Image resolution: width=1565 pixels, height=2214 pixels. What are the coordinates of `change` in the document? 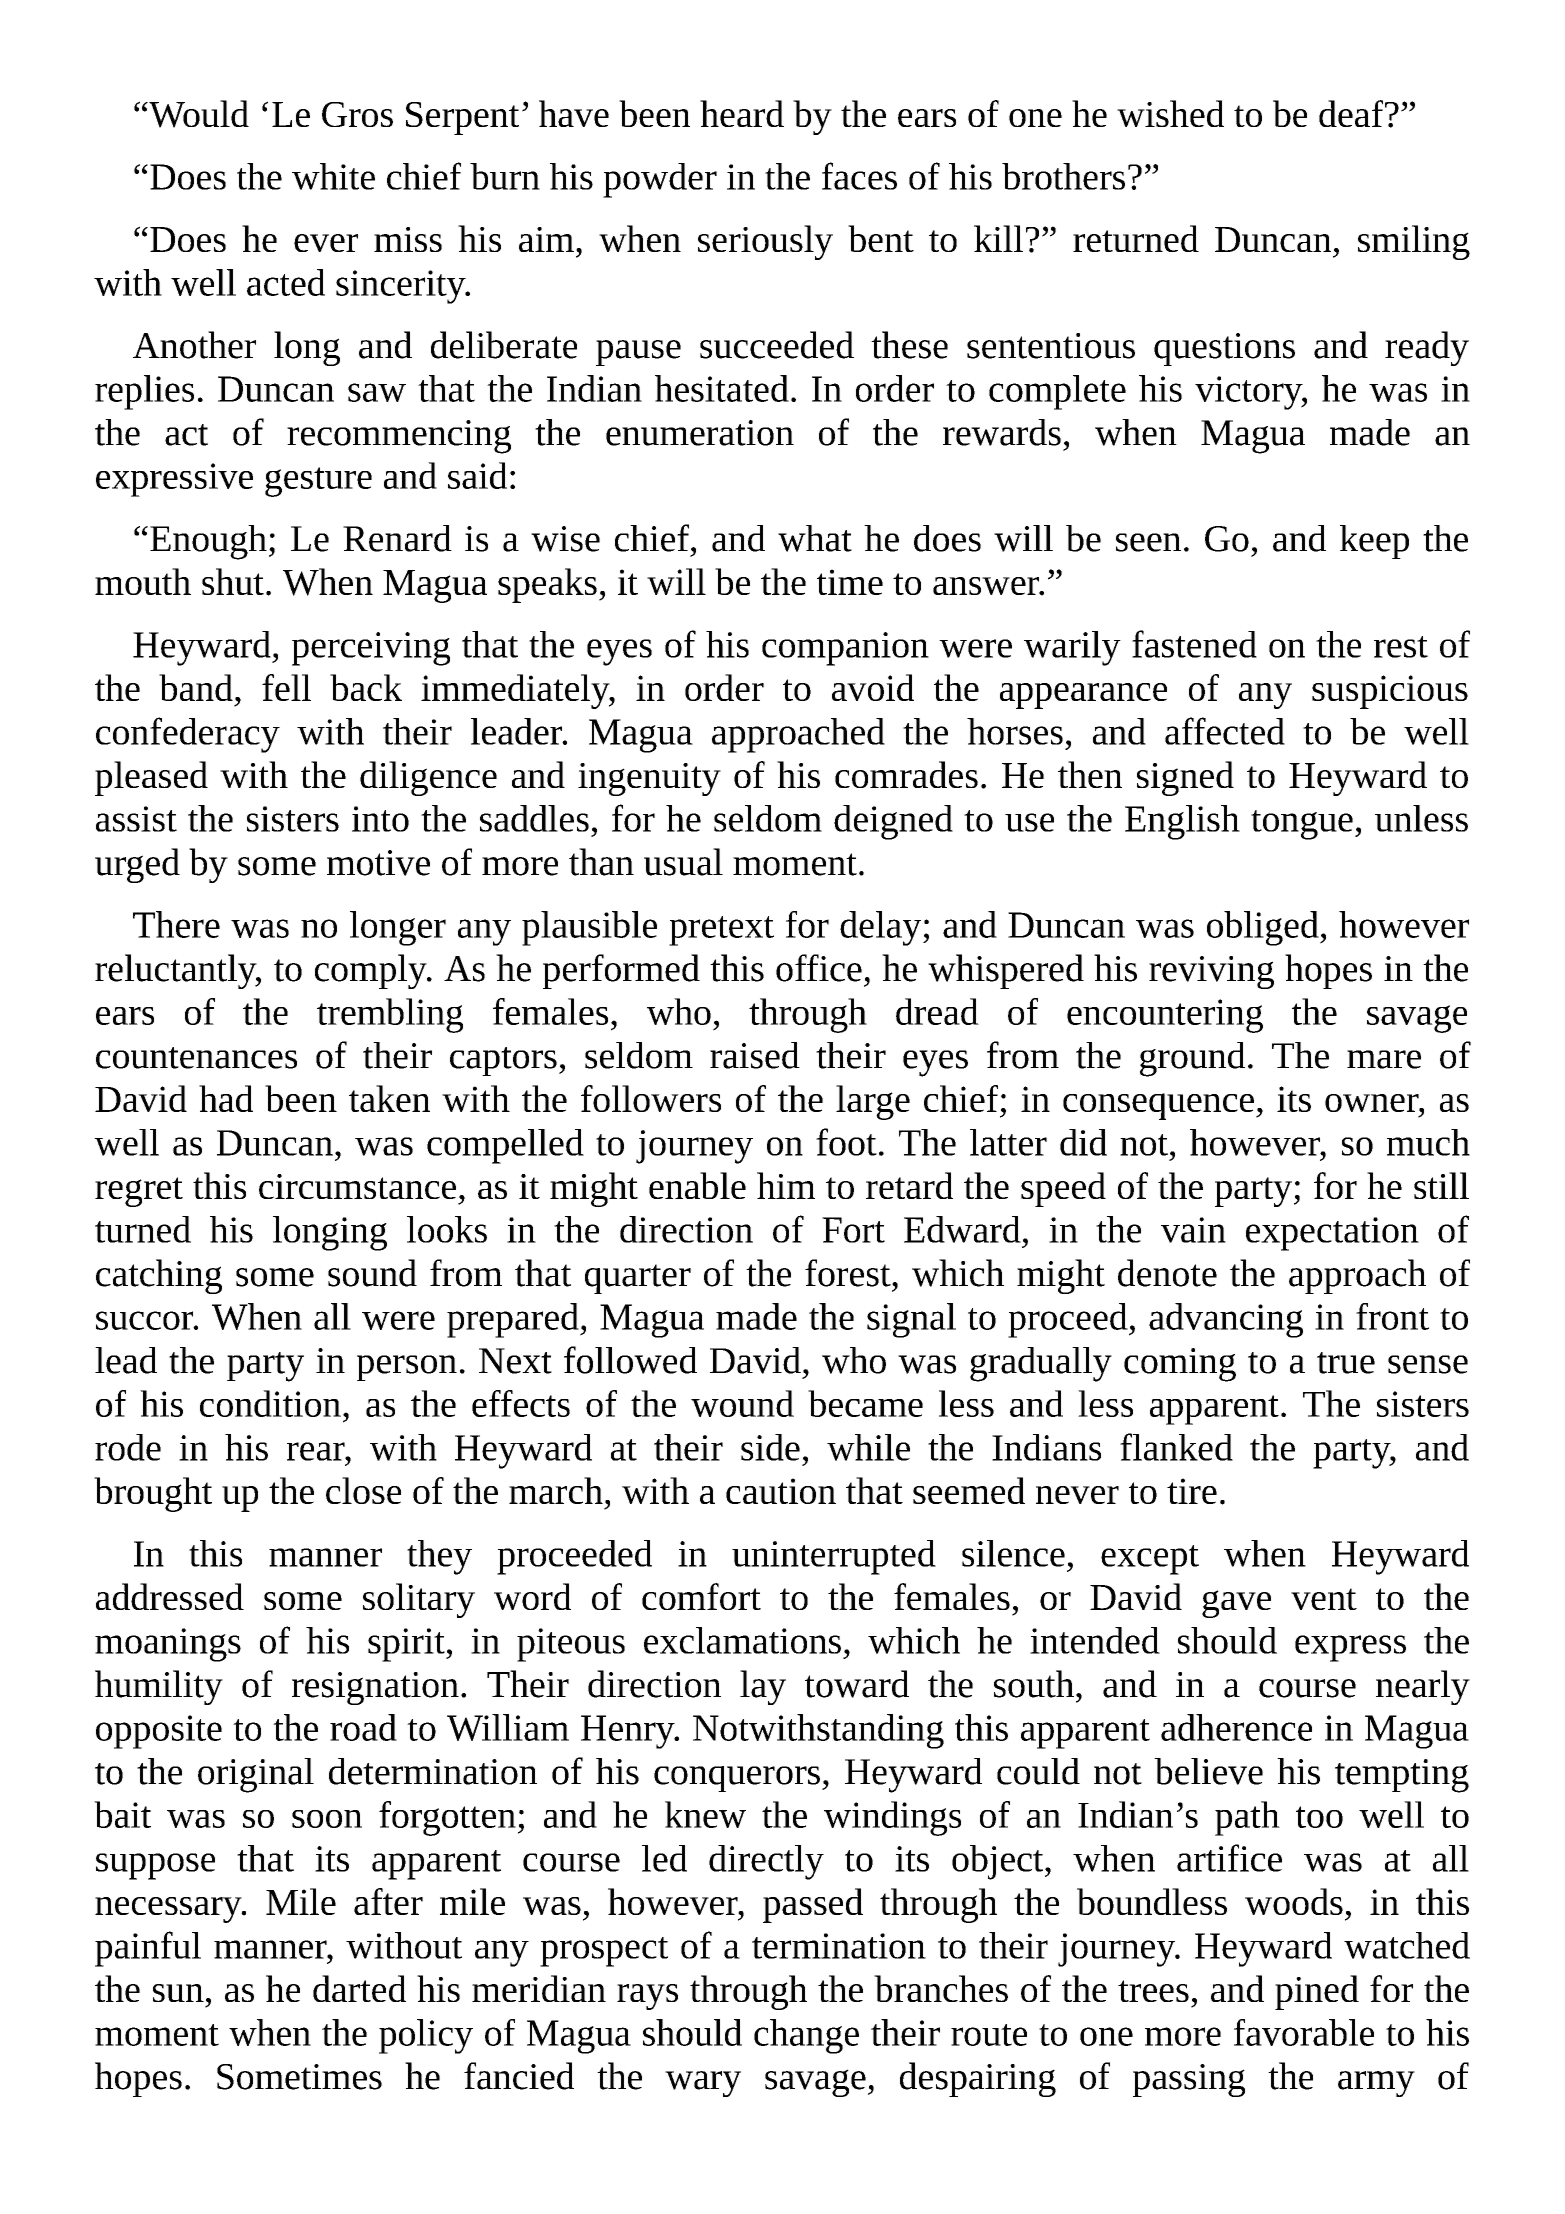 It's located at (806, 2036).
